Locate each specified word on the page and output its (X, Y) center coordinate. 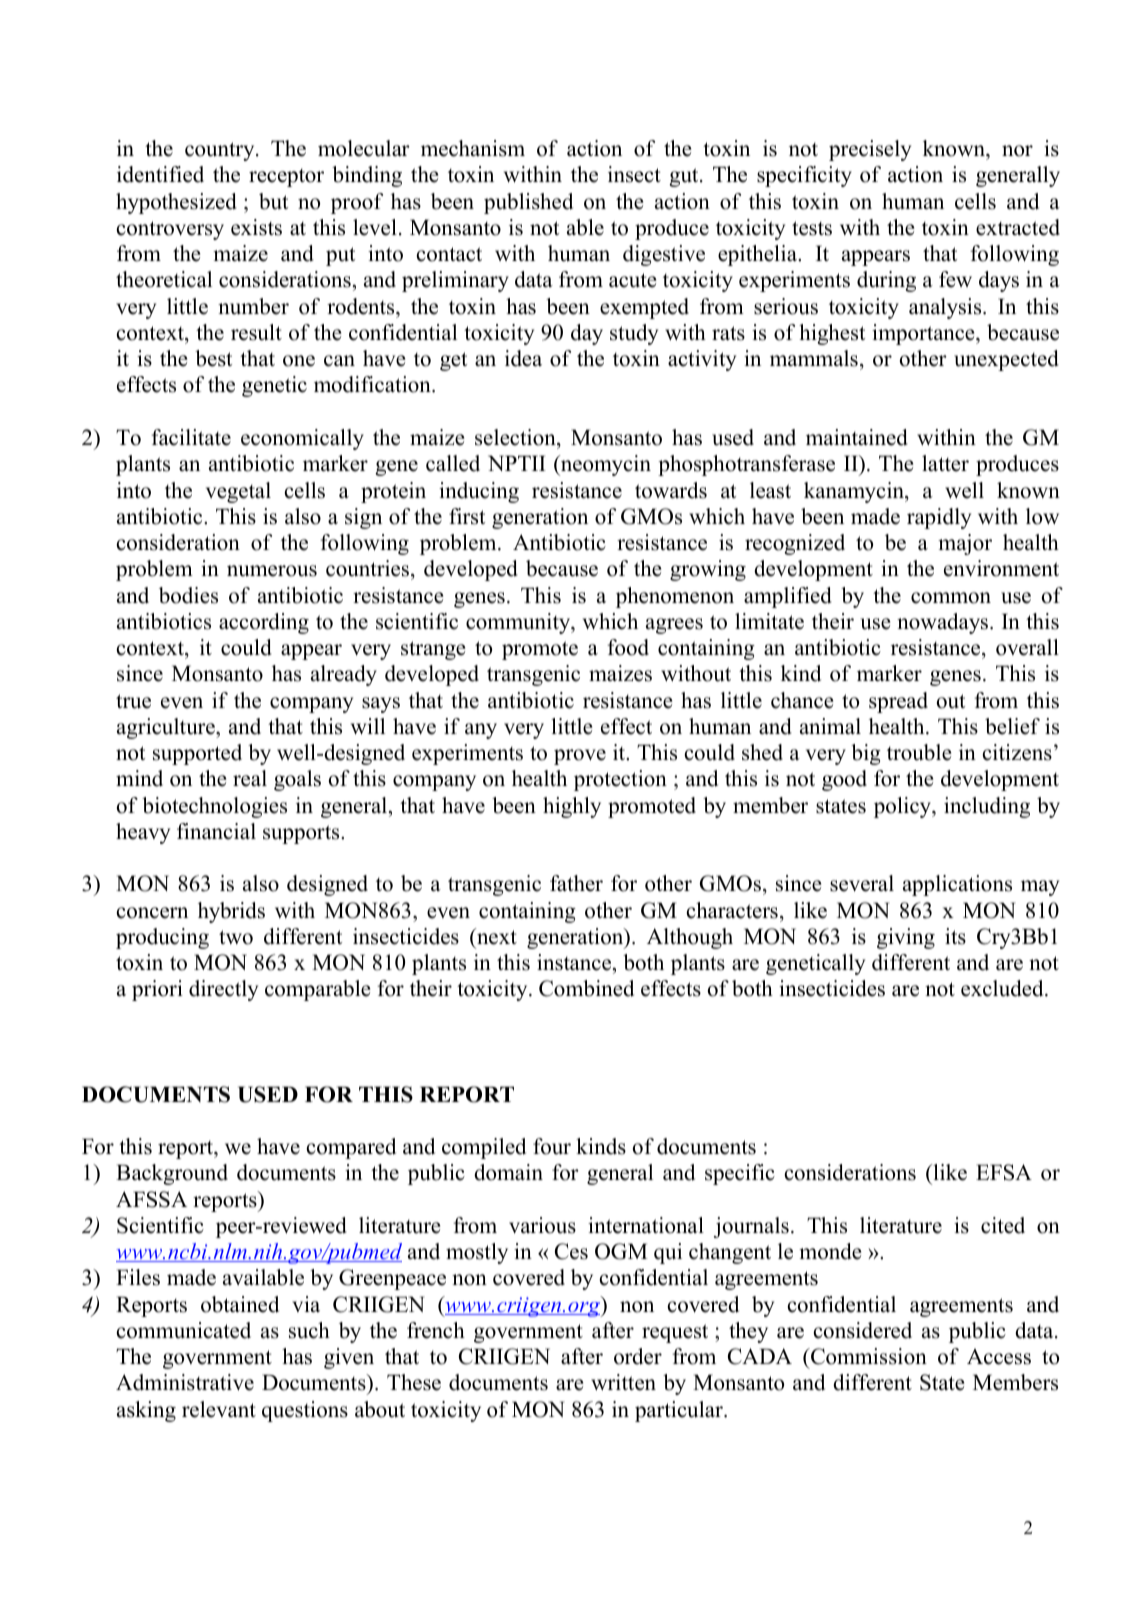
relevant (219, 1409)
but (273, 201)
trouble (919, 752)
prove (580, 757)
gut (685, 177)
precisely (870, 150)
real (250, 778)
